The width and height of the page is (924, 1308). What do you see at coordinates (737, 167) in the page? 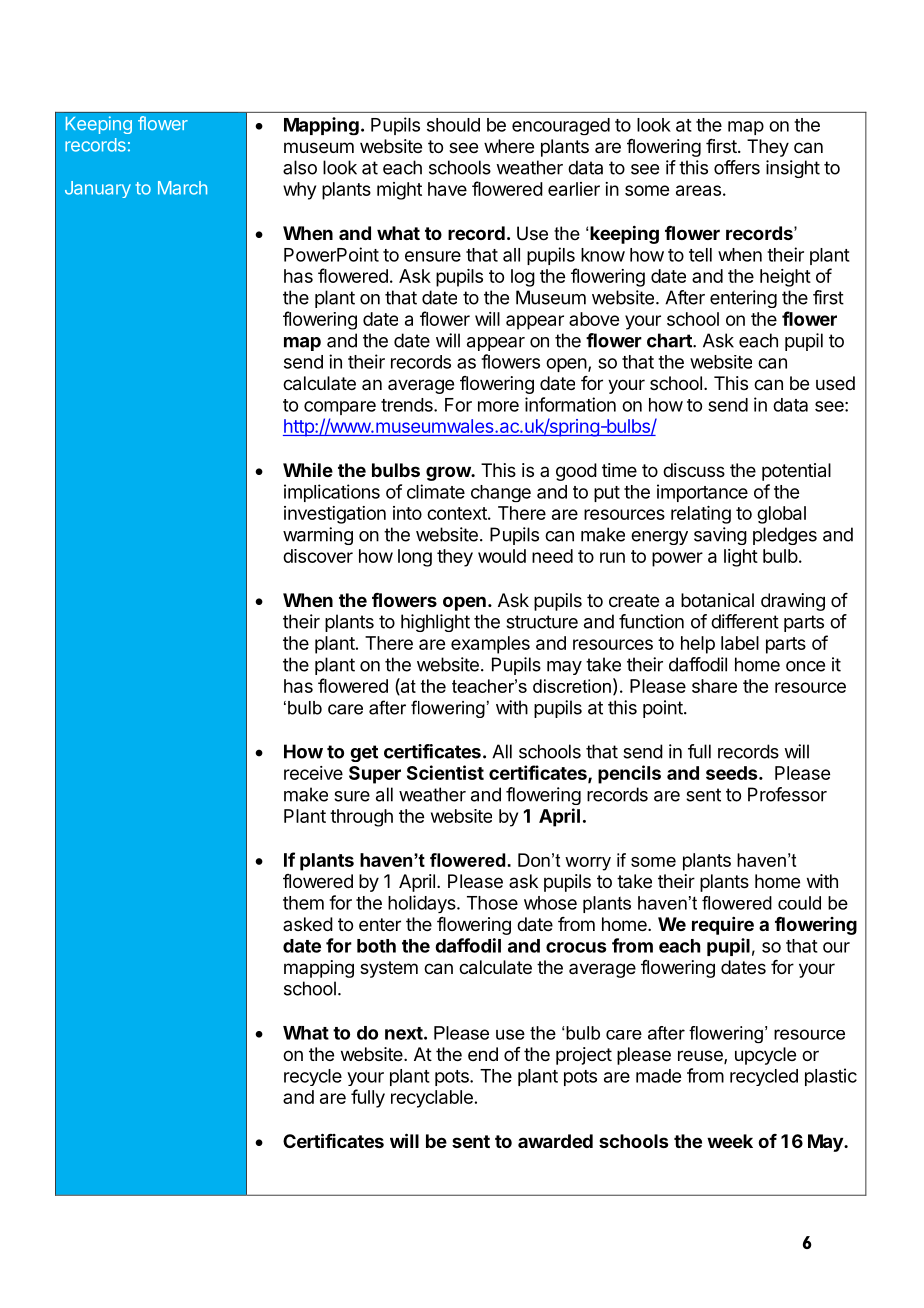
I see `offers` at bounding box center [737, 167].
